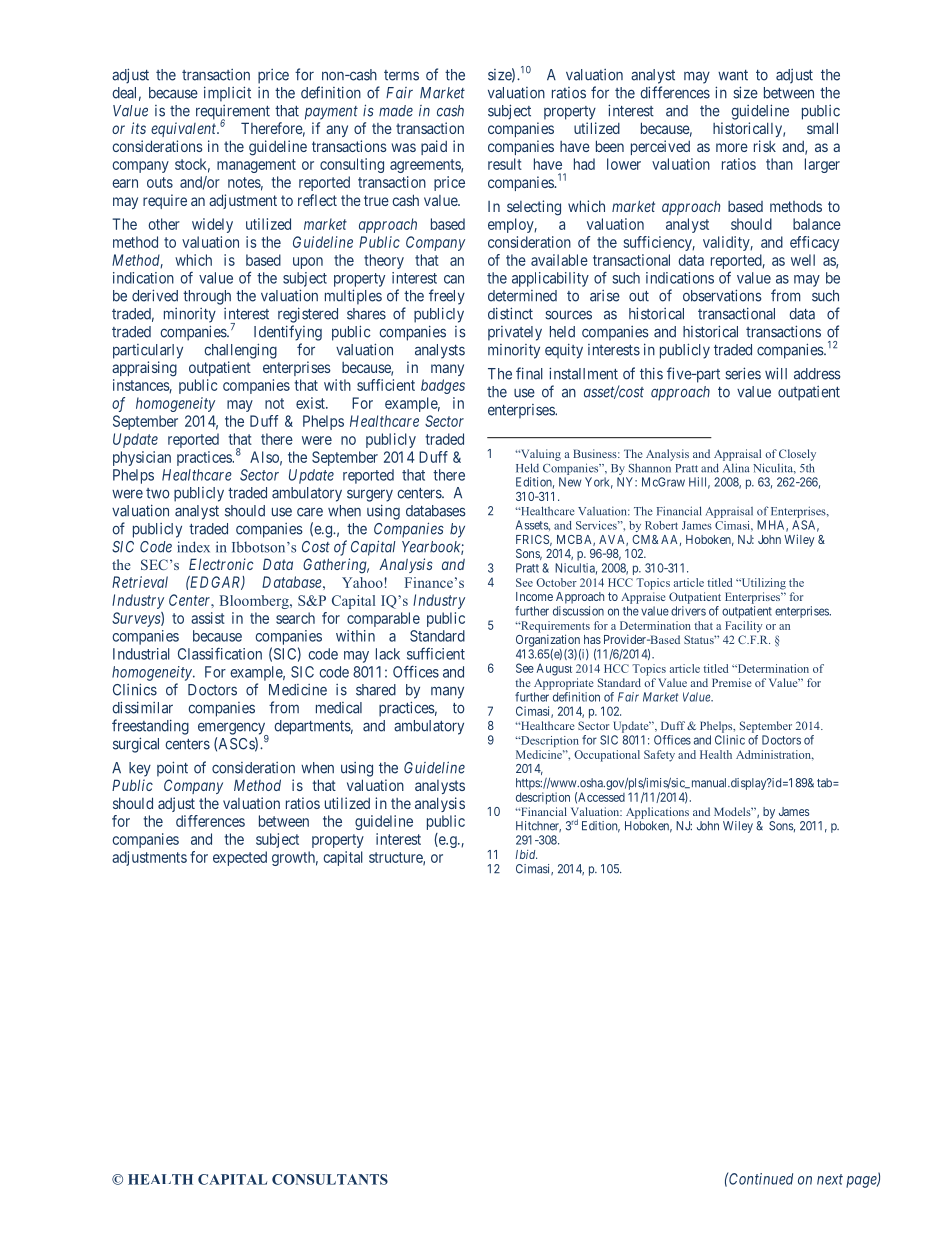 The height and width of the document is (1233, 952). I want to click on Models, so click(733, 811).
